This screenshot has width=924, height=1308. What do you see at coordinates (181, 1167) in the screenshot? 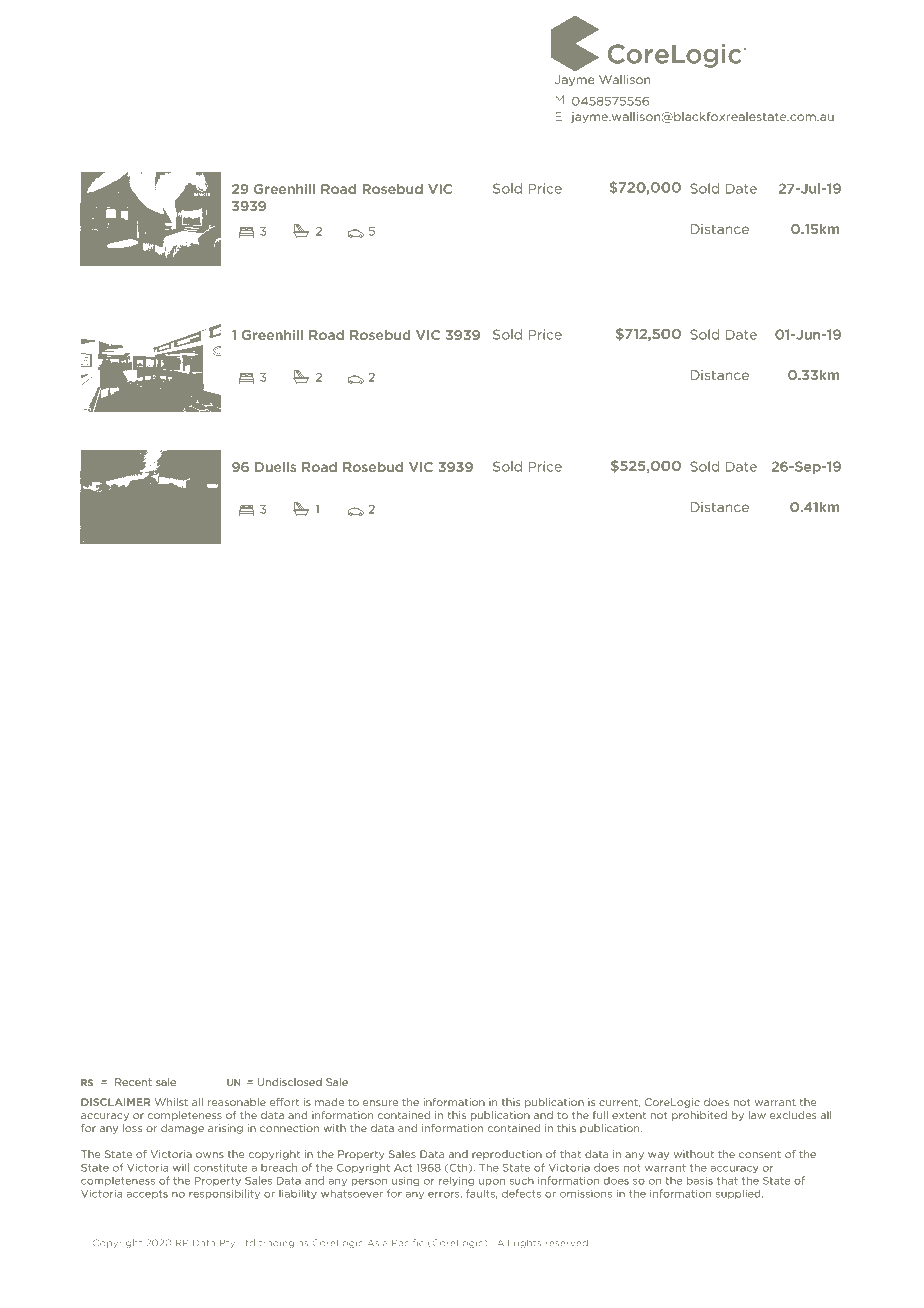
I see `will` at bounding box center [181, 1167].
